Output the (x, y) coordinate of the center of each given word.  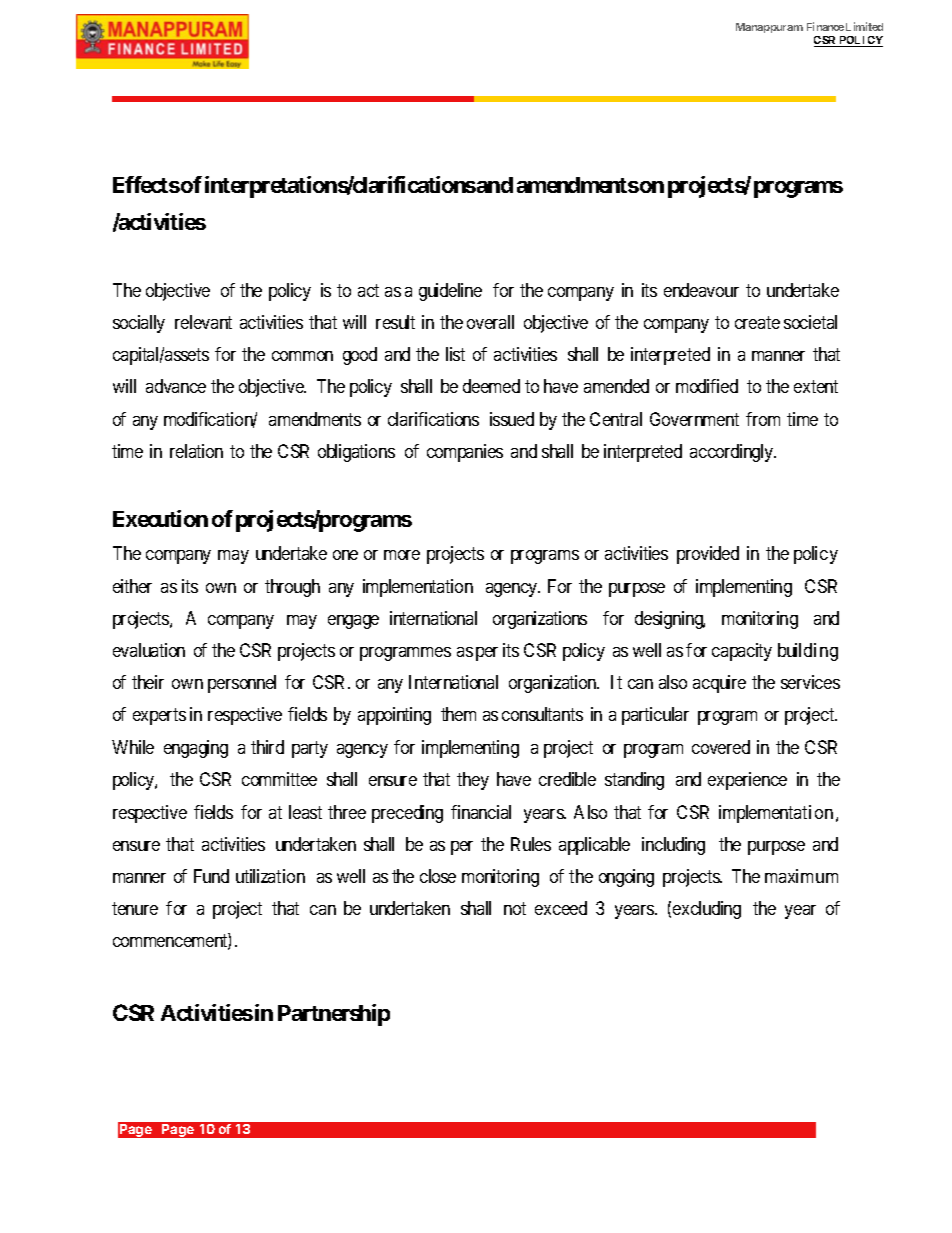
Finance (825, 26)
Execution (160, 518)
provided (708, 555)
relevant (203, 322)
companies (465, 453)
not (515, 908)
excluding (707, 910)
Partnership (334, 1015)
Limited (864, 26)
